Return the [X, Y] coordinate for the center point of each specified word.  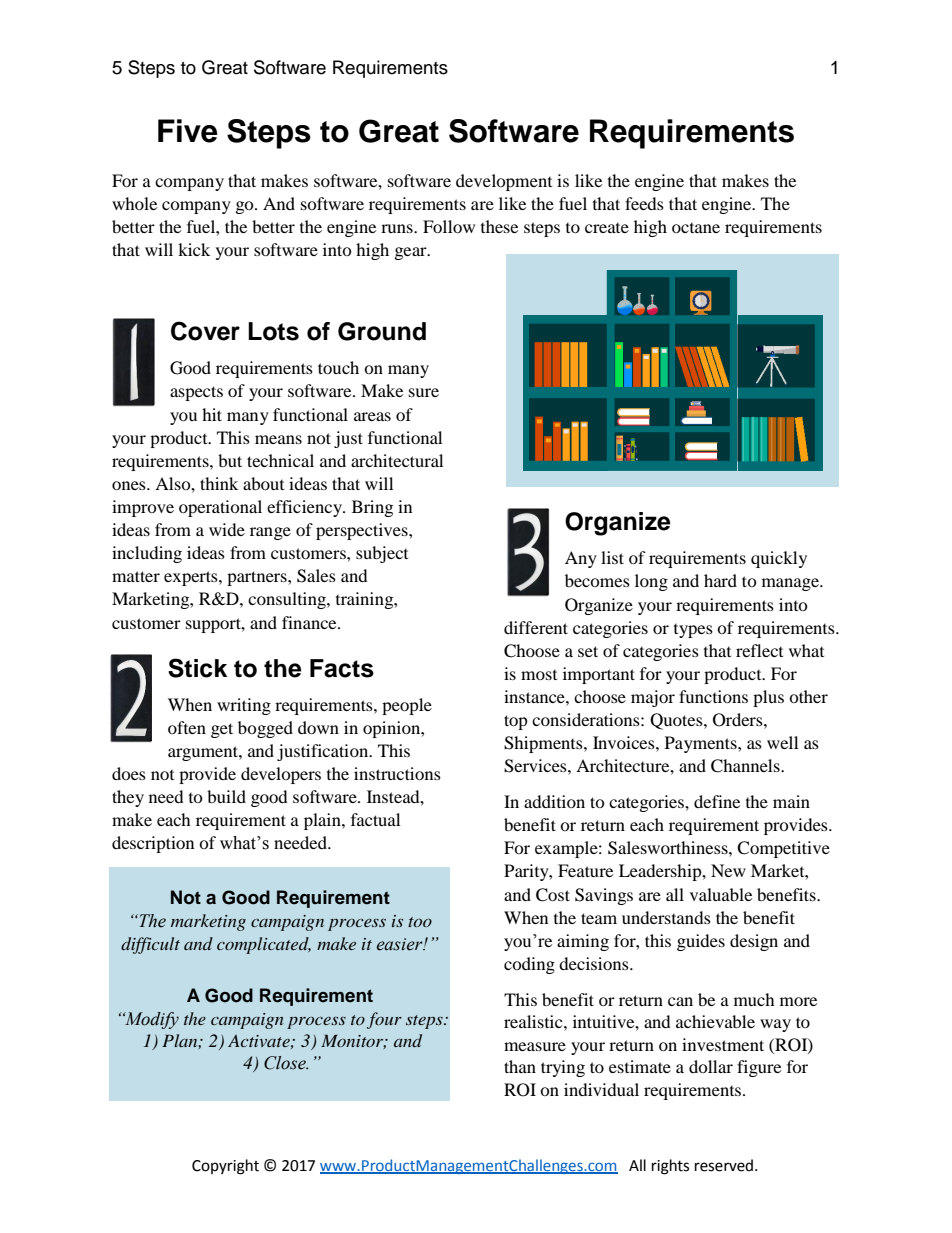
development [504, 182]
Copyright [225, 1167]
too [420, 922]
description [153, 844]
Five [188, 131]
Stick [197, 668]
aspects [196, 393]
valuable [721, 894]
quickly [779, 559]
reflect [759, 650]
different [536, 627]
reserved [725, 1165]
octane [696, 228]
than [520, 1066]
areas [372, 416]
